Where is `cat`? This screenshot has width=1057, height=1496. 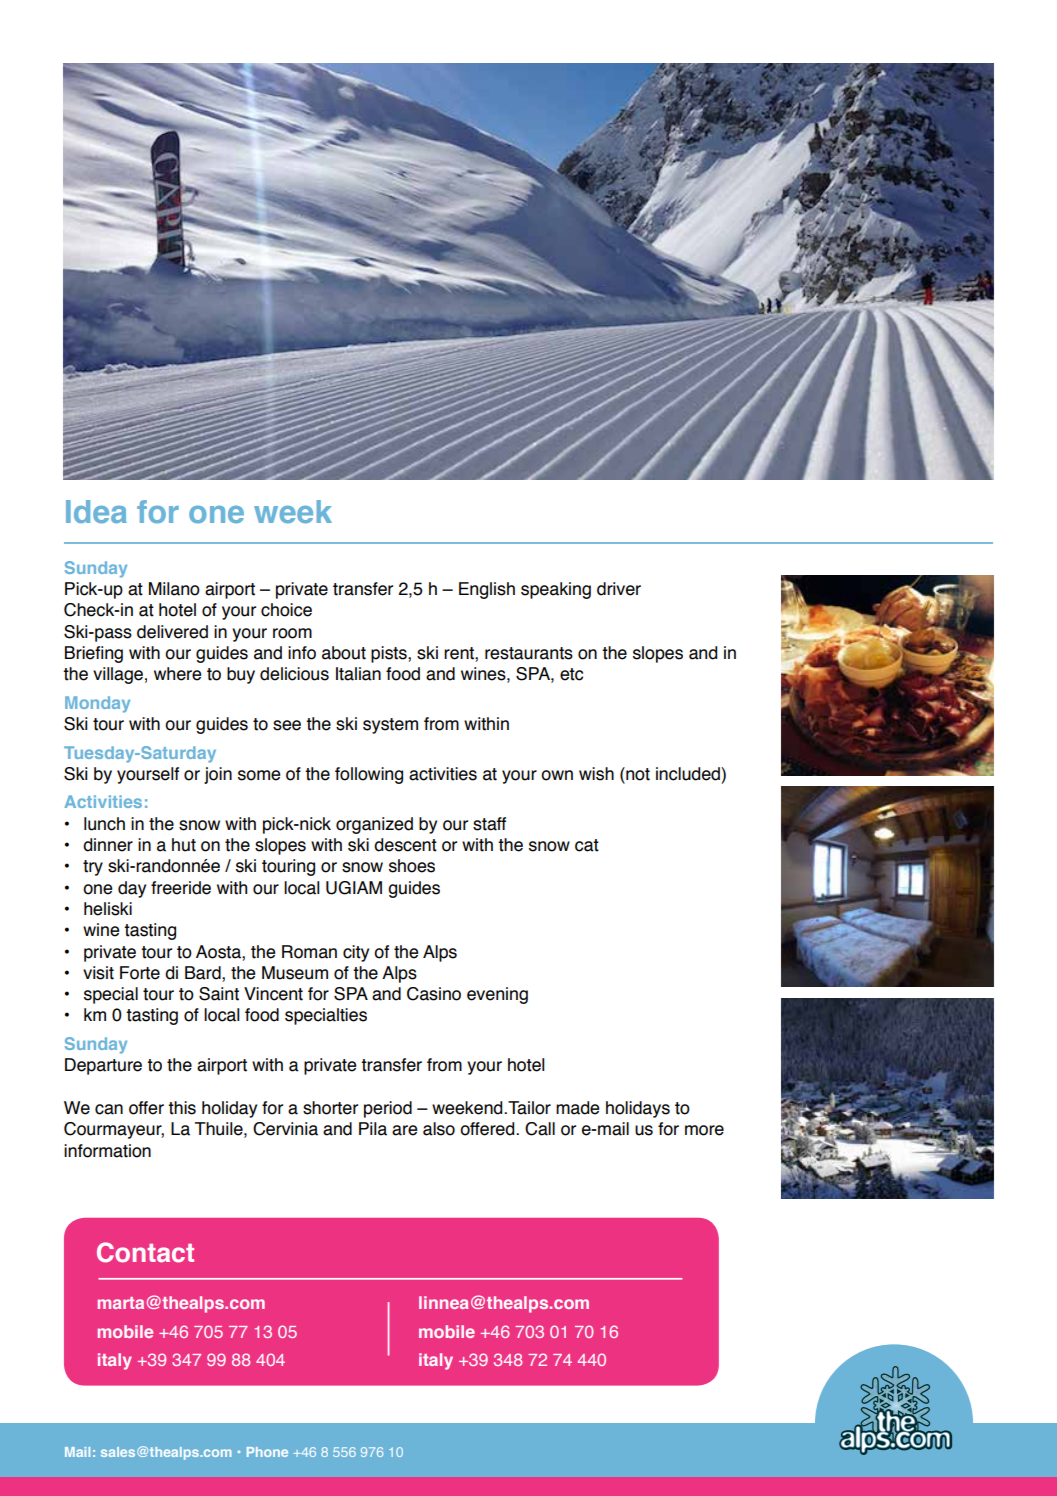
cat is located at coordinates (587, 845).
